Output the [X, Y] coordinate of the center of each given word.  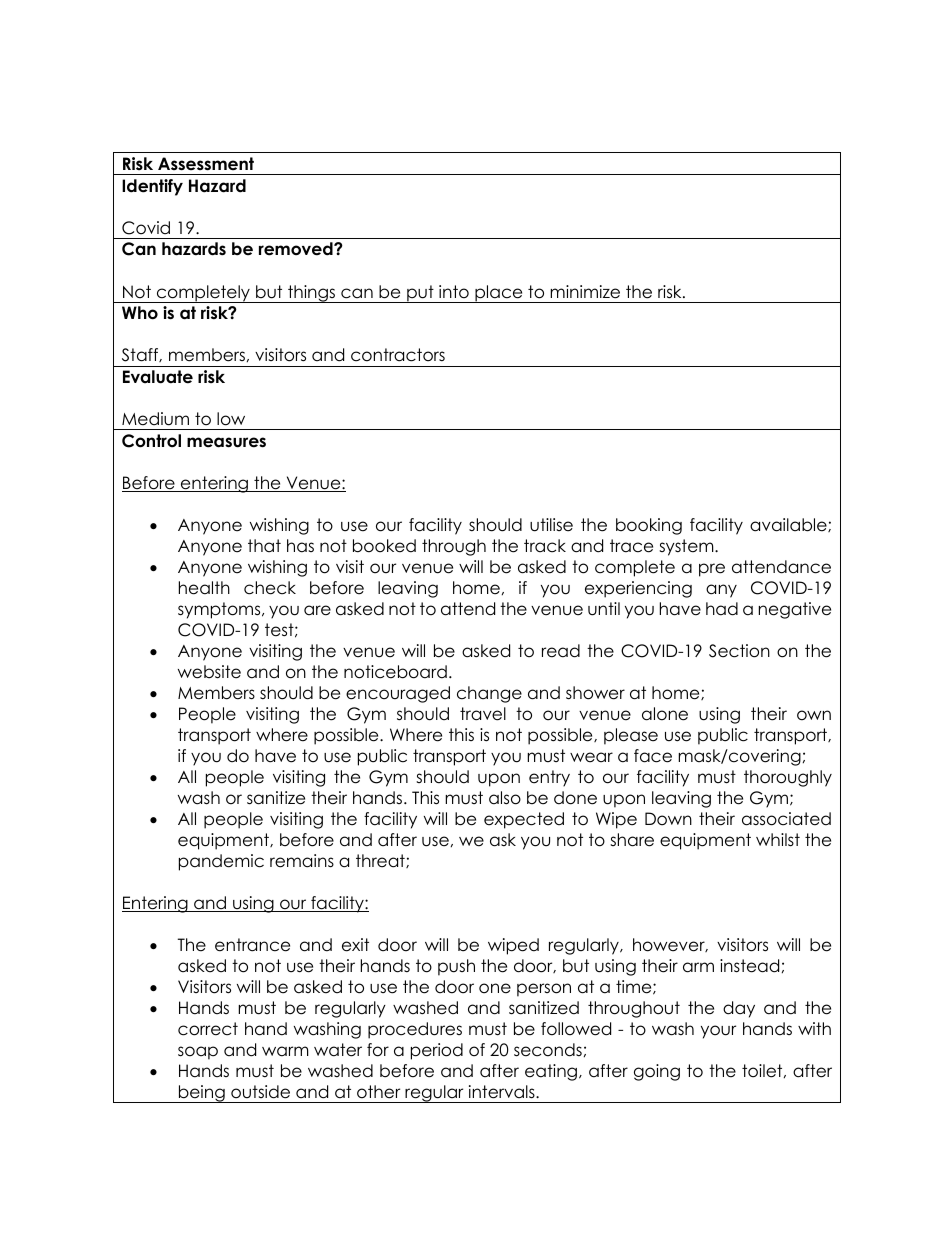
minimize [585, 292]
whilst [778, 840]
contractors [398, 355]
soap [198, 1053]
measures [226, 442]
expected [524, 820]
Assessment [206, 164]
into [454, 292]
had [722, 609]
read [561, 651]
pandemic [221, 862]
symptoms [220, 610]
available [789, 525]
